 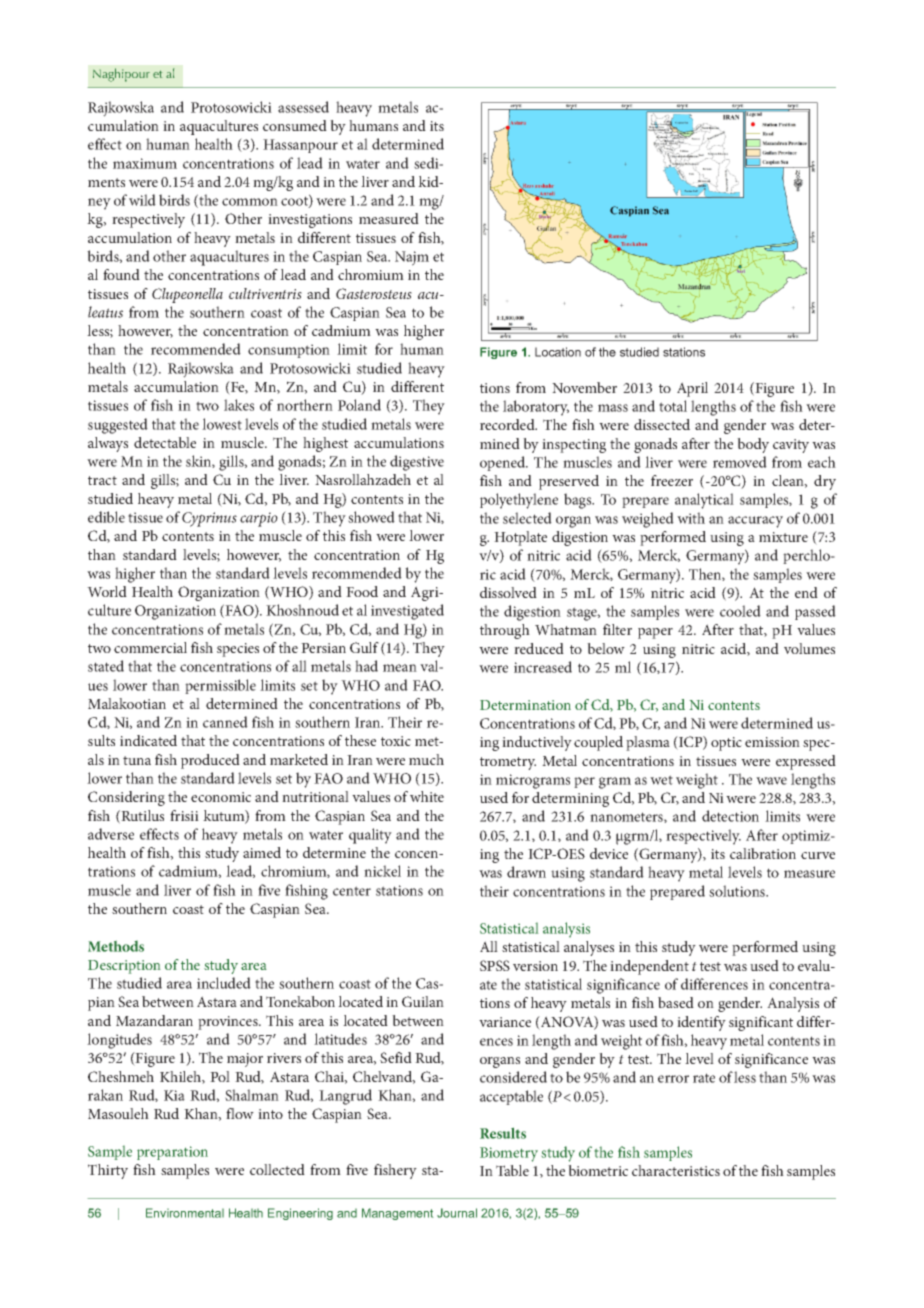 I want to click on preparation, so click(x=172, y=1153).
